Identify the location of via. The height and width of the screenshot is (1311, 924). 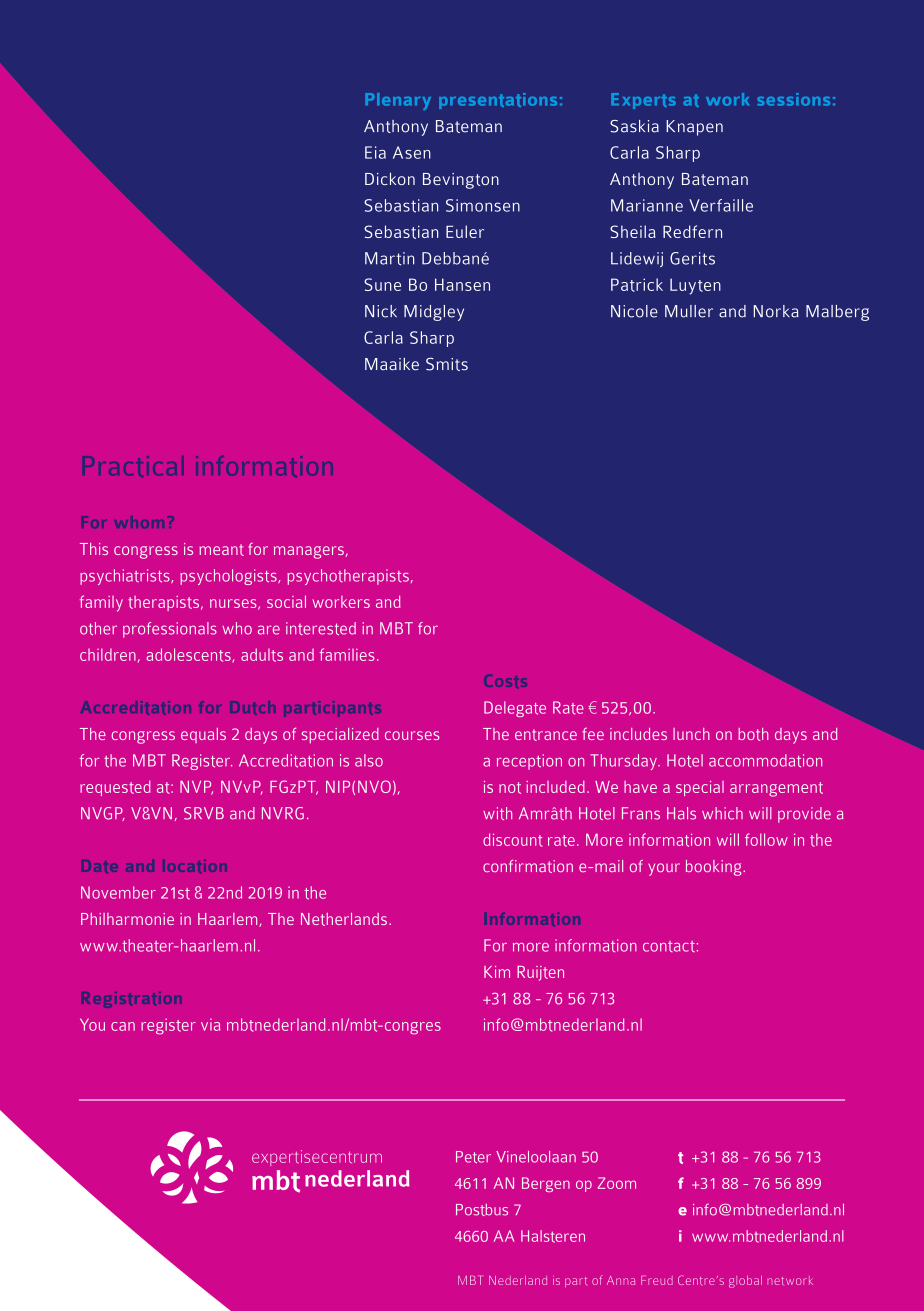
(210, 1025).
